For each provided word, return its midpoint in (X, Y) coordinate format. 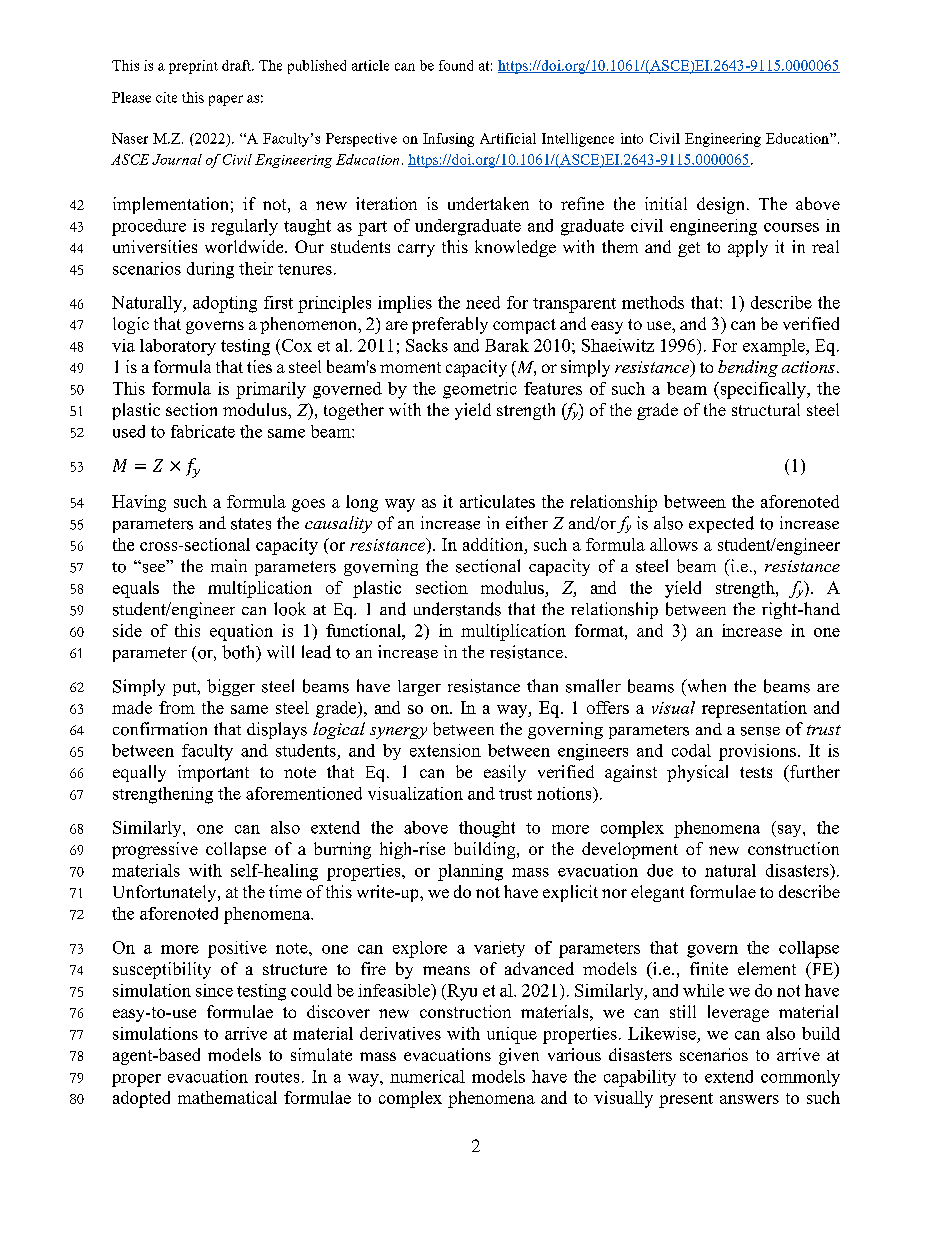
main (229, 565)
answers (749, 1099)
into (632, 138)
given (519, 1056)
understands (457, 609)
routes (277, 1077)
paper (226, 100)
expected (721, 524)
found (456, 65)
